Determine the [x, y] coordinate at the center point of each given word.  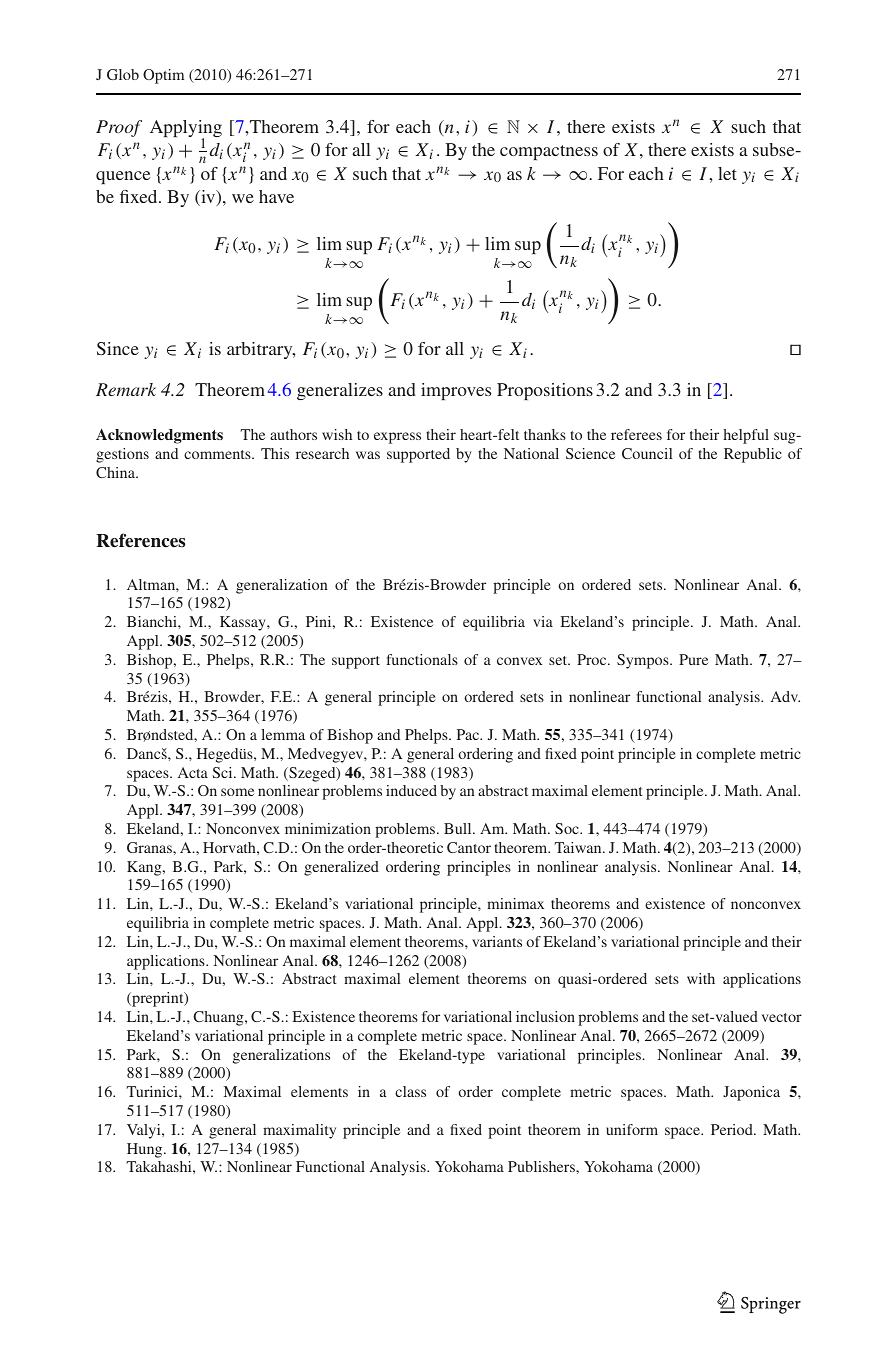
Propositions [545, 391]
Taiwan [579, 847]
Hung [146, 1150]
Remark [126, 389]
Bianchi [153, 621]
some [237, 792]
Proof [119, 128]
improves [456, 391]
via [543, 621]
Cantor [469, 847]
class [410, 1091]
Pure [693, 659]
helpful [746, 436]
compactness [549, 152]
